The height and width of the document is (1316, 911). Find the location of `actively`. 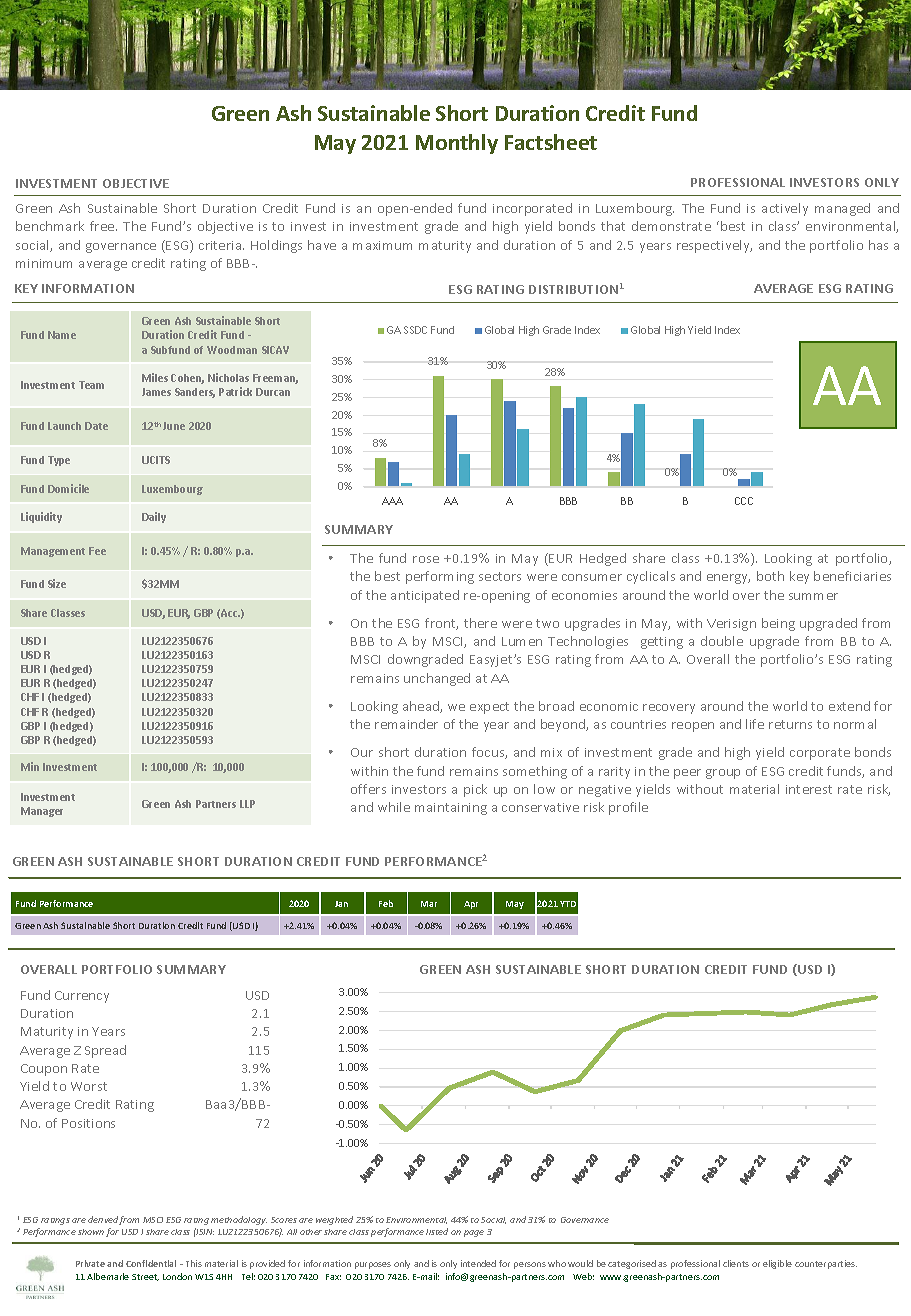

actively is located at coordinates (785, 209).
